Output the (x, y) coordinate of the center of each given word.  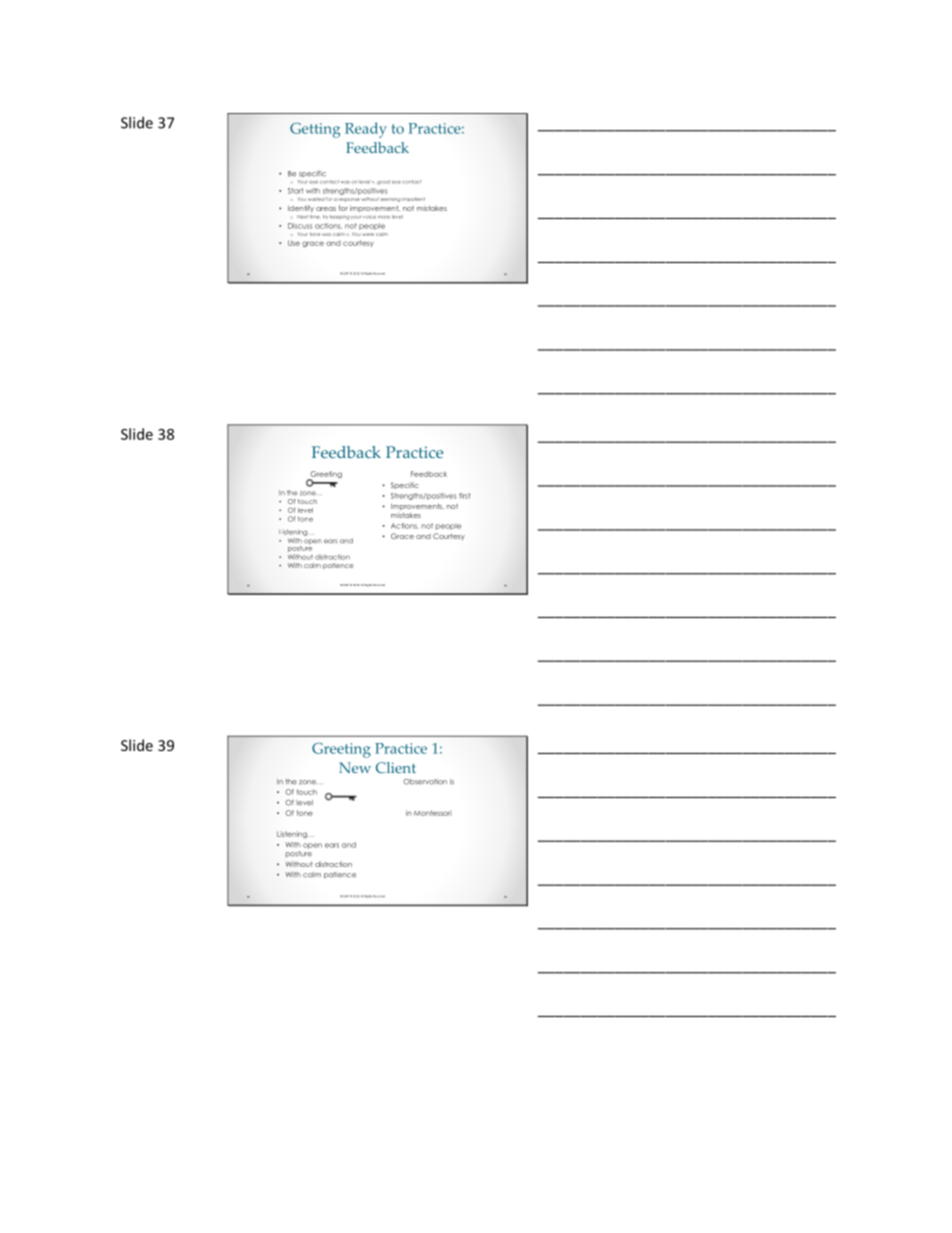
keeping (340, 217)
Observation (425, 782)
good (383, 182)
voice (369, 217)
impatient (413, 199)
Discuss (300, 226)
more (384, 217)
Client (396, 767)
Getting (315, 130)
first (464, 496)
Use (294, 243)
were (368, 234)
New (355, 767)
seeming (391, 200)
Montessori (433, 813)
